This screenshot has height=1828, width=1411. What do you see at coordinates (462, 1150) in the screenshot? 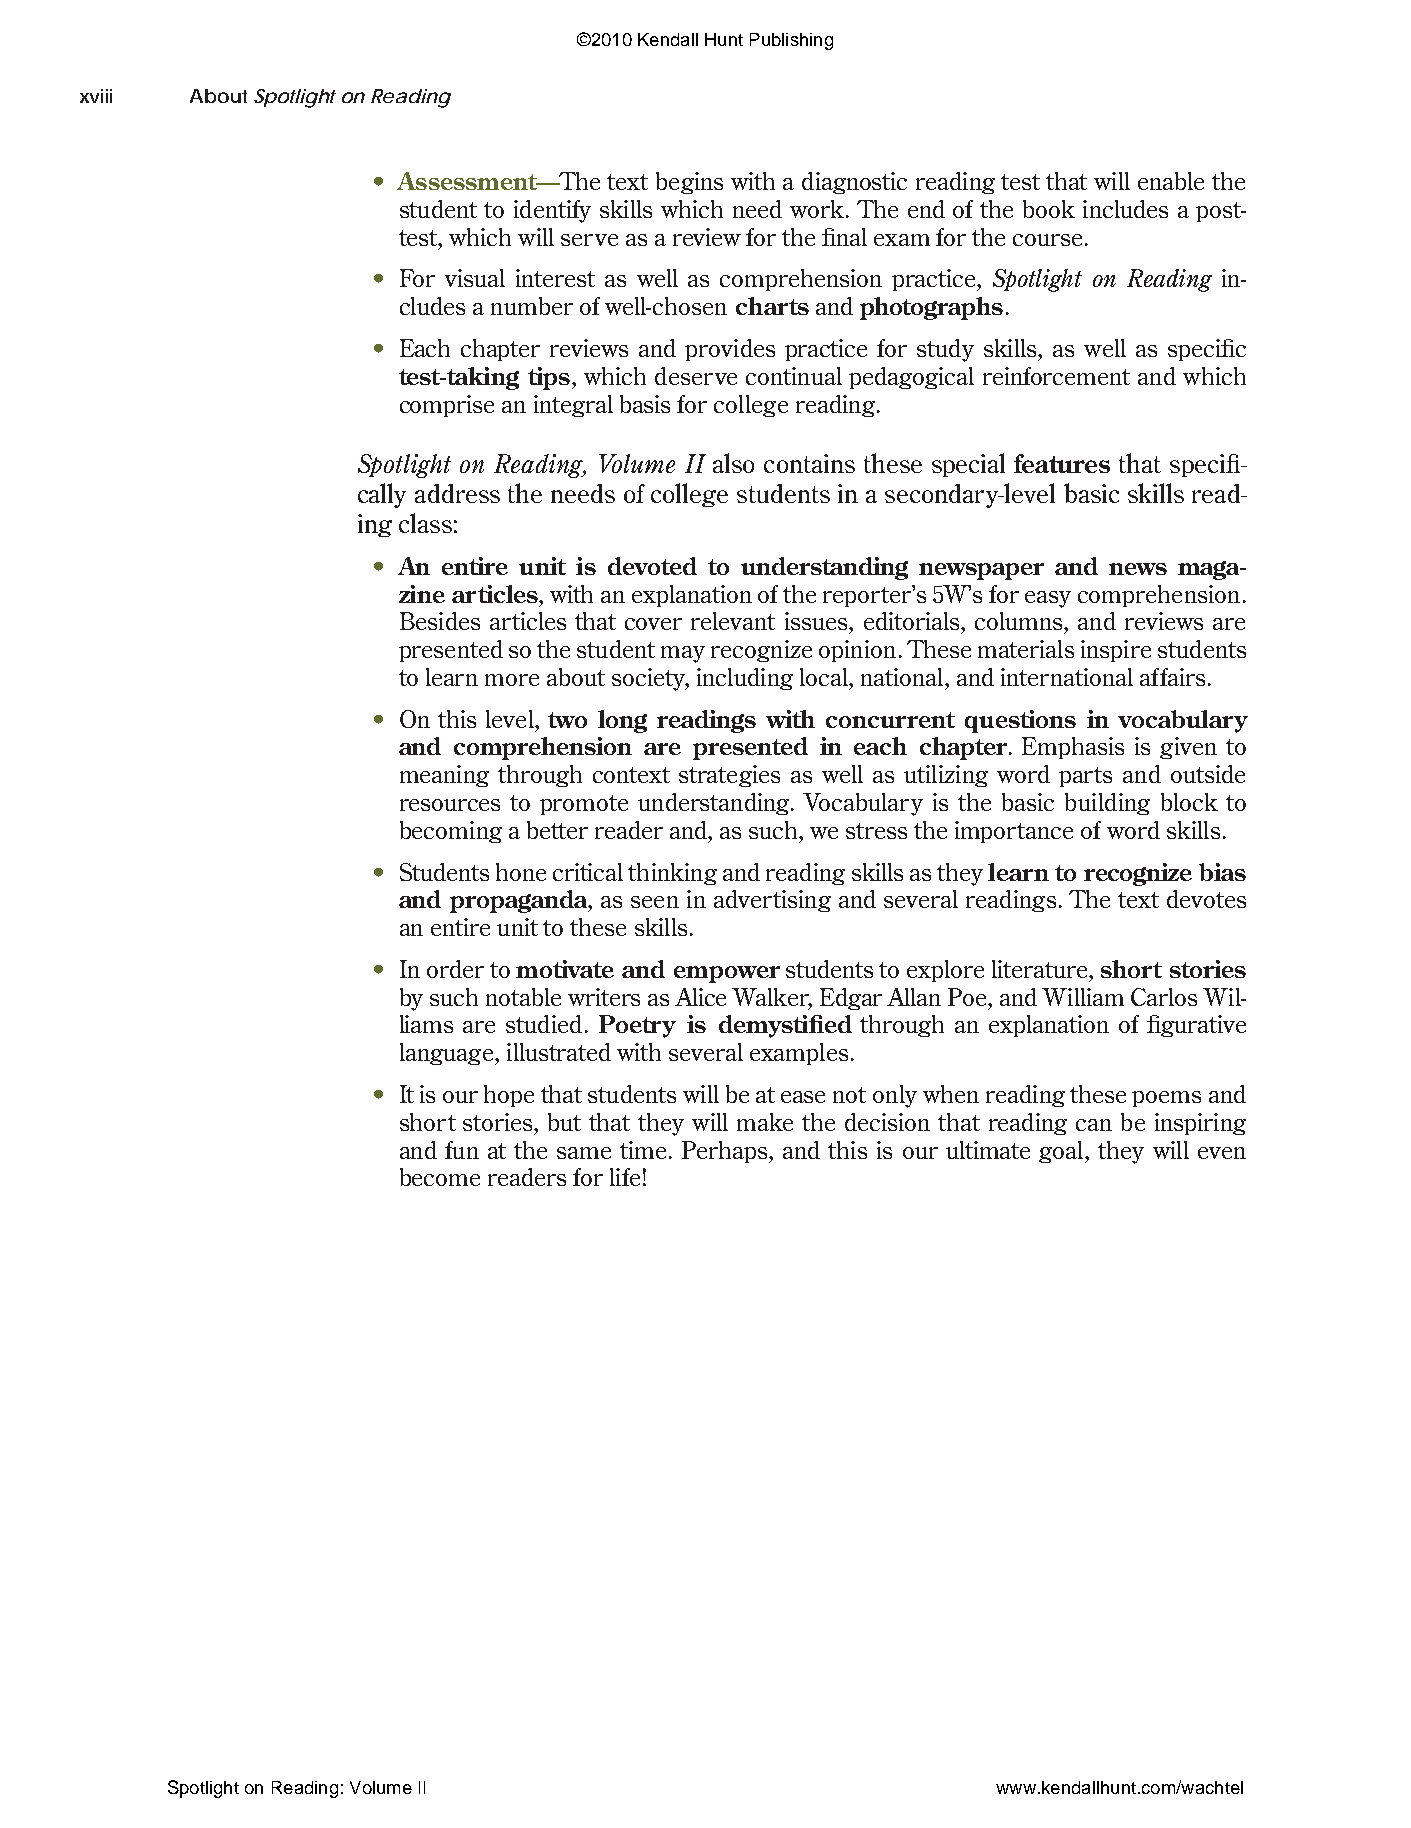
I see `fun` at bounding box center [462, 1150].
